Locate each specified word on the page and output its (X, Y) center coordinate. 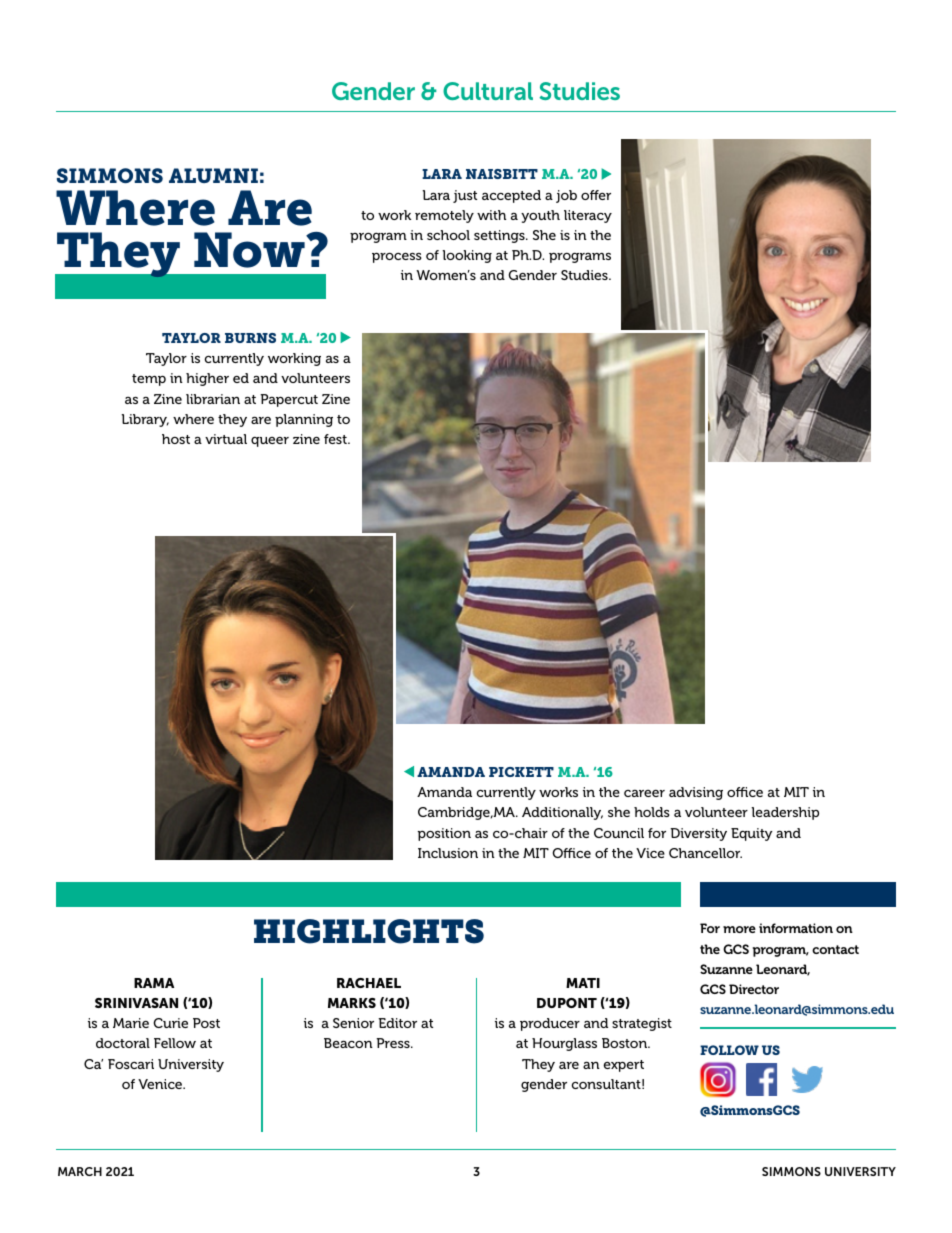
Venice (161, 1084)
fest (336, 439)
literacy (588, 216)
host (176, 439)
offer (596, 195)
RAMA (154, 983)
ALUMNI (213, 175)
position (444, 834)
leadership (785, 813)
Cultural (488, 91)
